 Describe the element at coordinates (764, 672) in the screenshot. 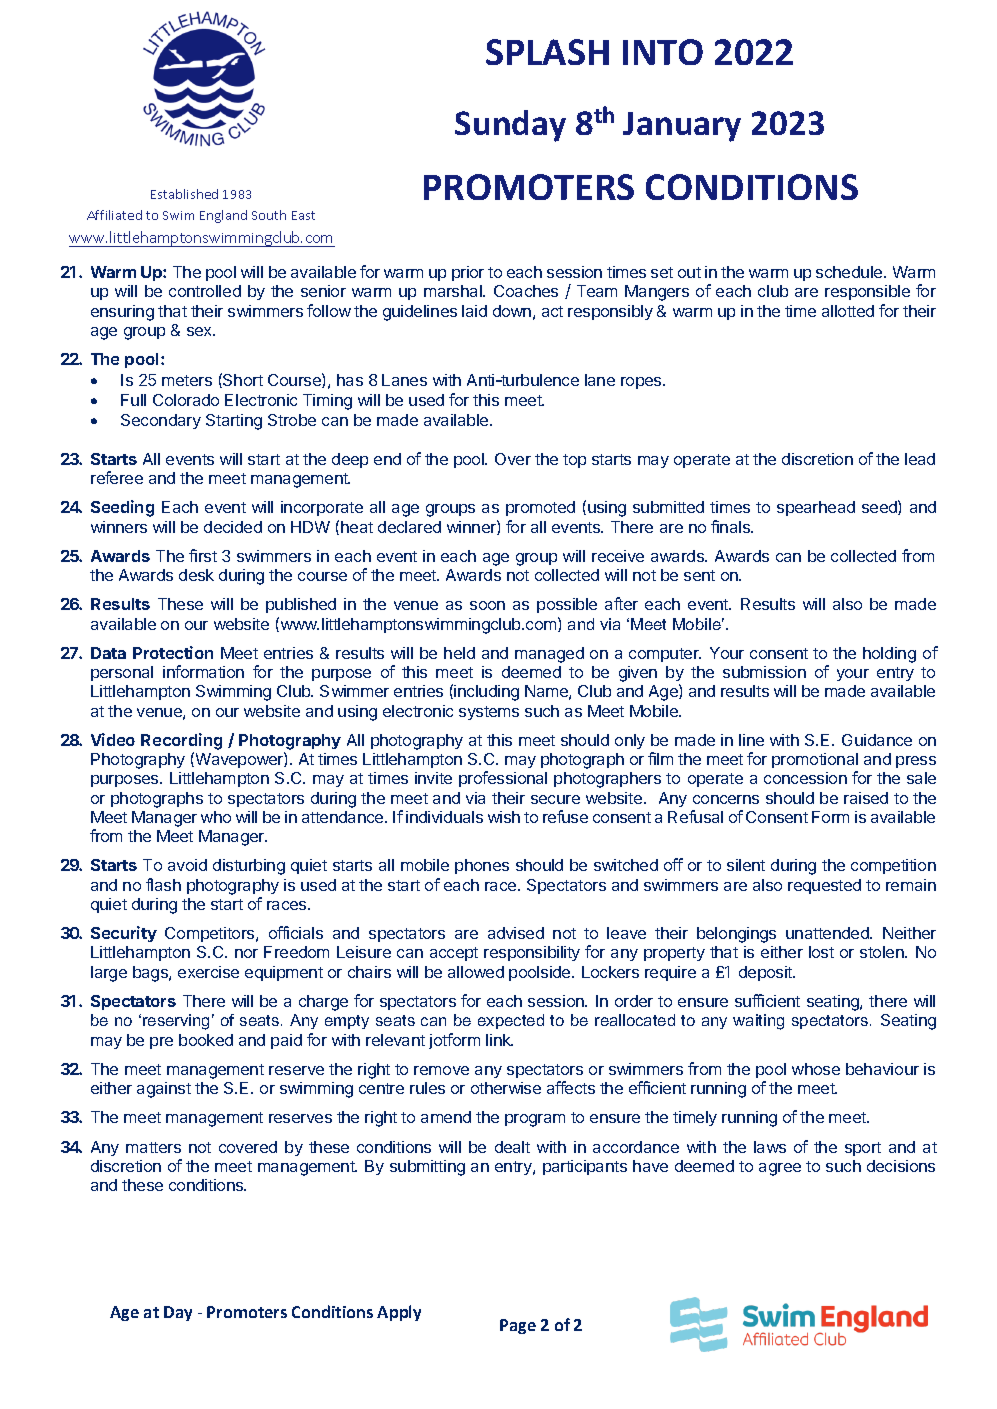

I see `submission` at that location.
